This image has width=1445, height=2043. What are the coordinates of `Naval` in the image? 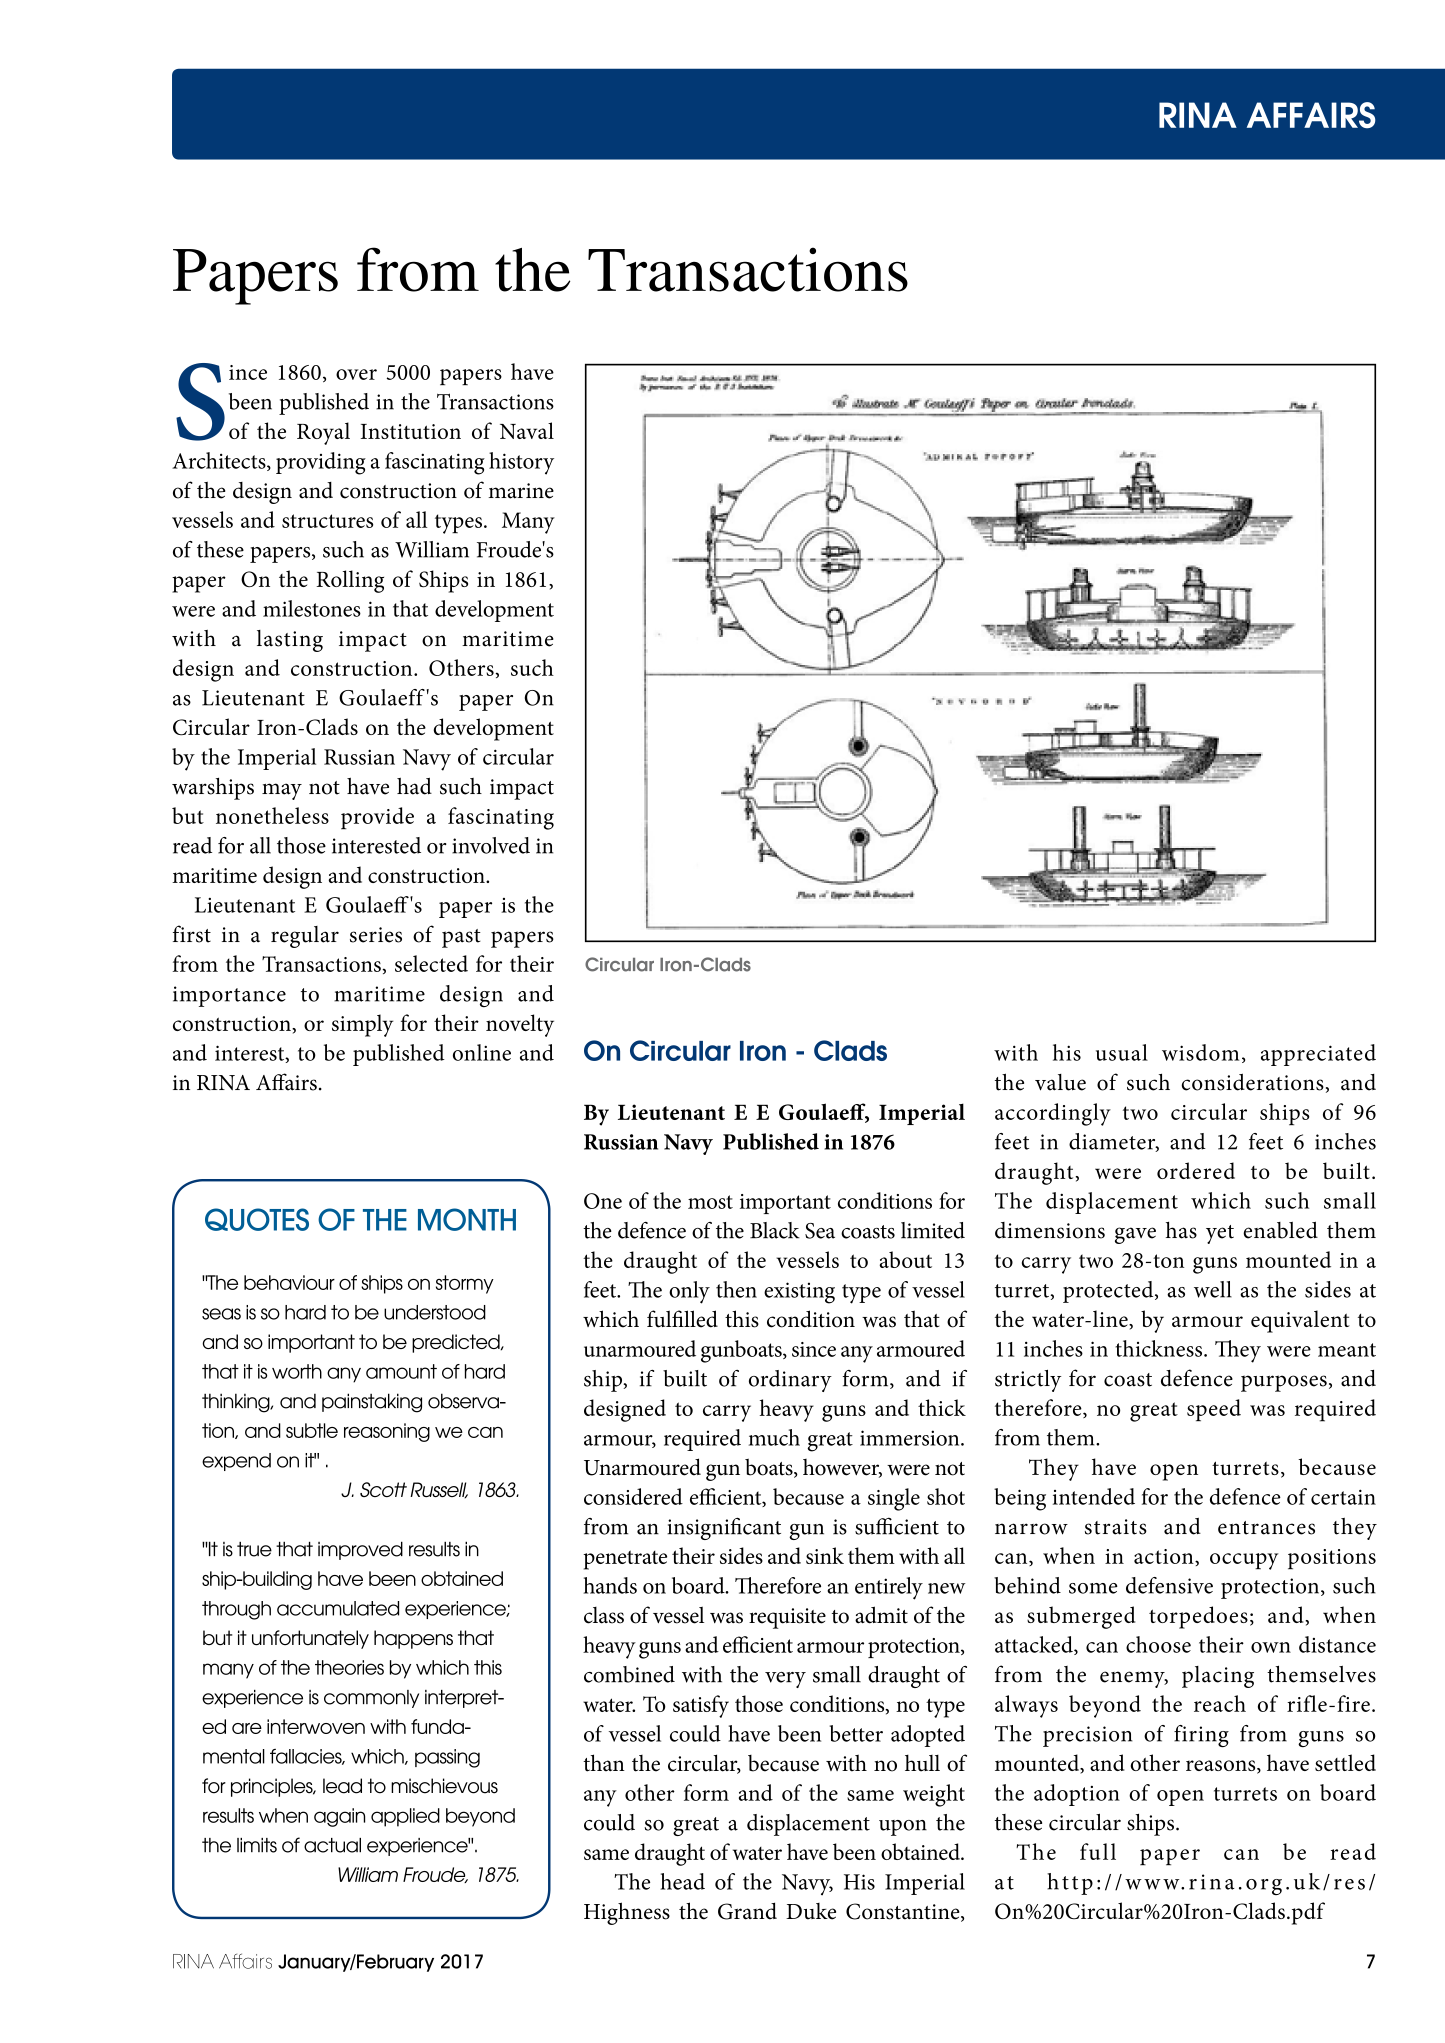 It's located at (527, 430).
